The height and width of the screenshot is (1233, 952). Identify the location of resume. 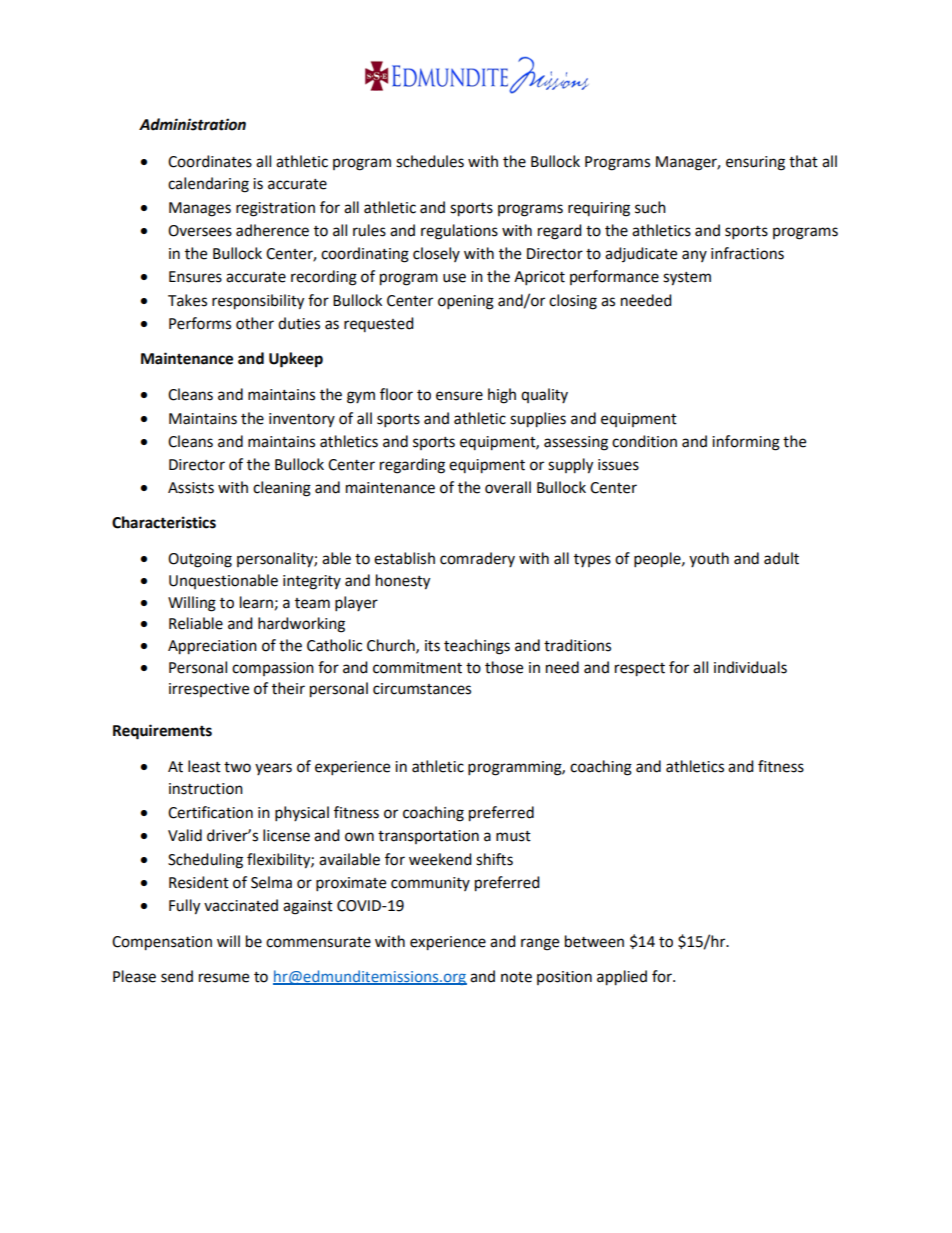
(224, 978).
